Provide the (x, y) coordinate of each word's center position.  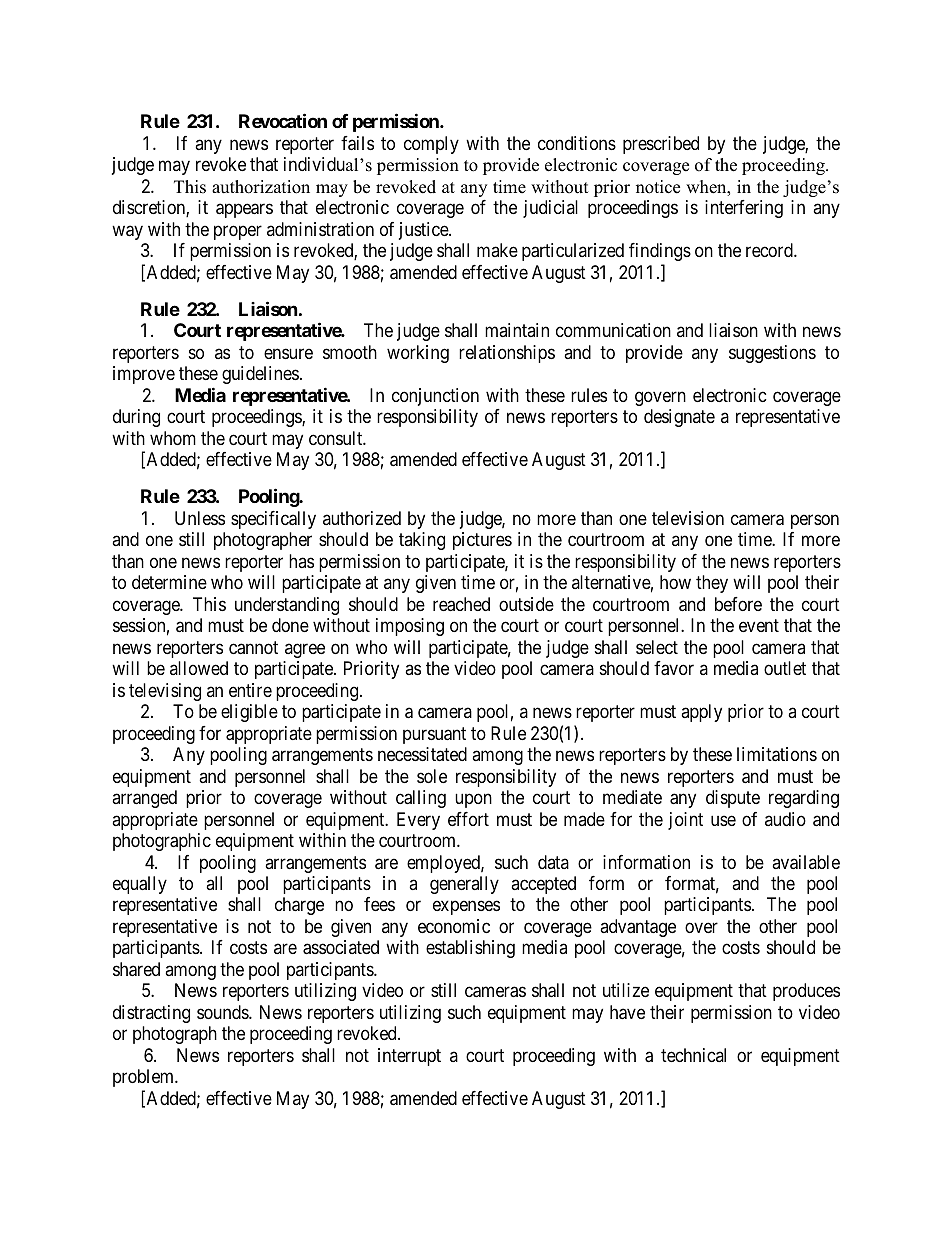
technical (693, 1055)
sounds (223, 1012)
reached (461, 604)
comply (431, 145)
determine (169, 582)
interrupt (409, 1057)
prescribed (661, 145)
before (738, 604)
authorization (261, 187)
